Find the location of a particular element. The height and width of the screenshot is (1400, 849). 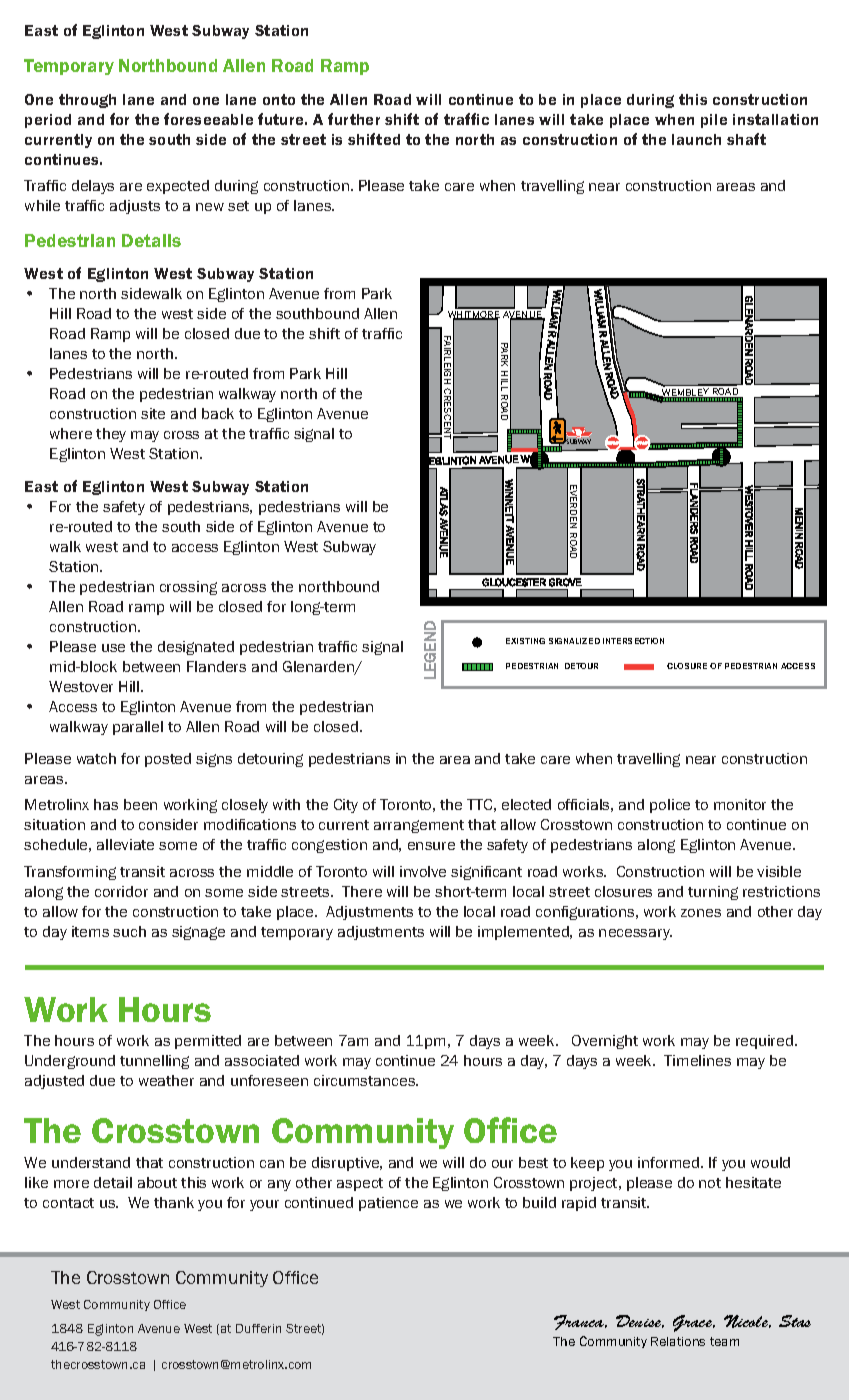

launch is located at coordinates (696, 139).
